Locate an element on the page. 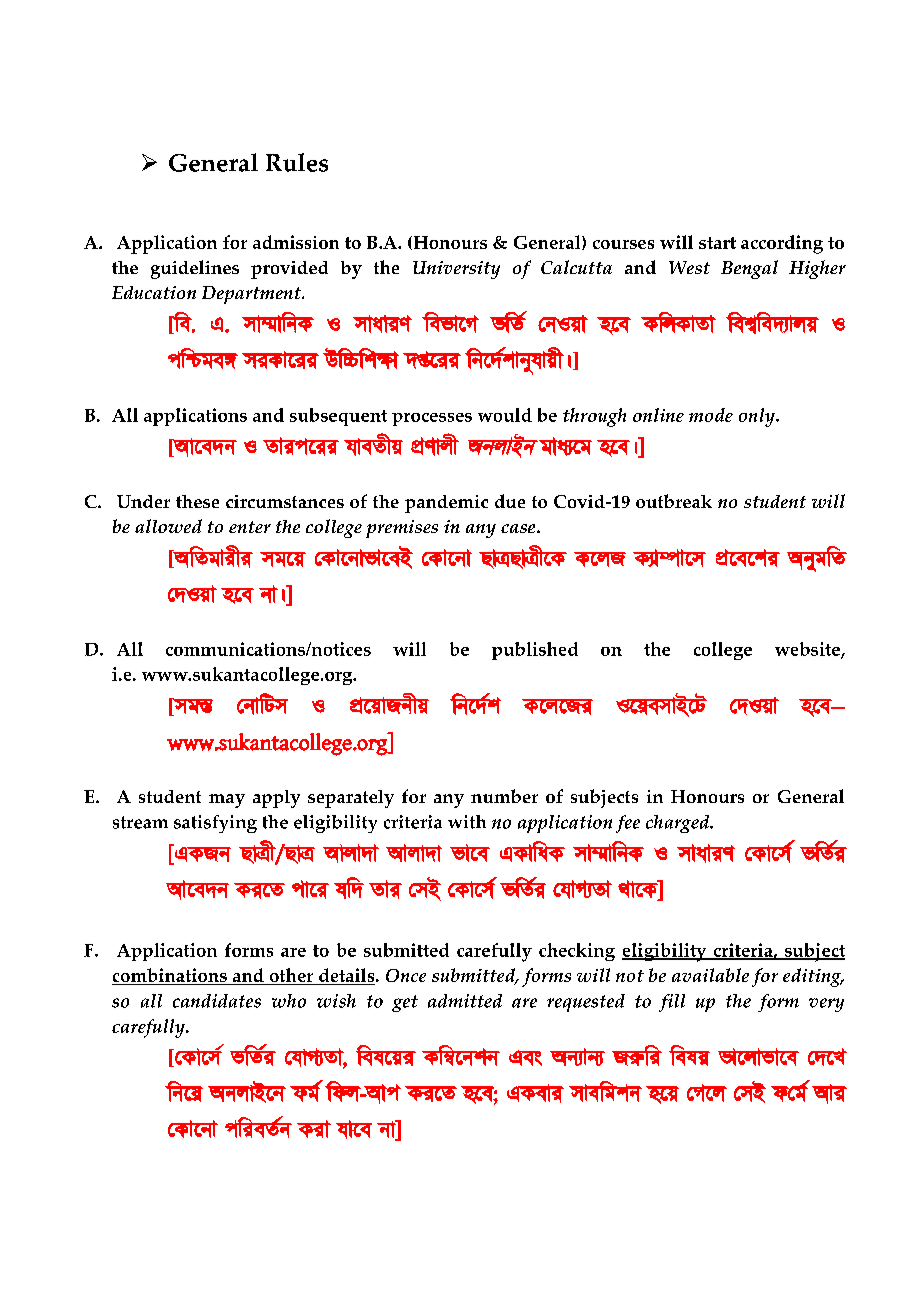  website is located at coordinates (808, 650).
